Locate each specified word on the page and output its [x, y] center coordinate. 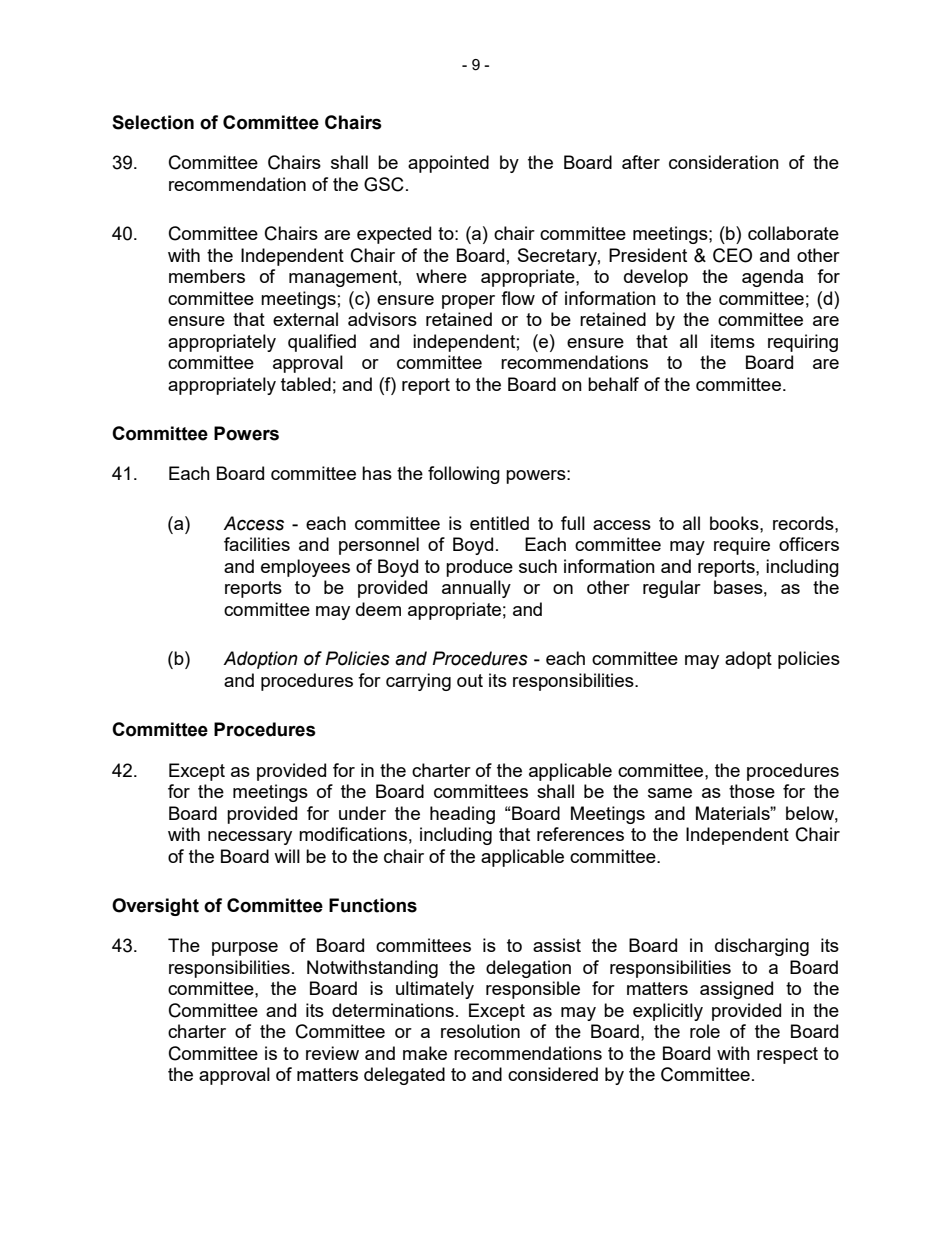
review [332, 1053]
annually [476, 589]
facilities [257, 544]
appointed [448, 164]
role [705, 1031]
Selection [153, 122]
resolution [480, 1031]
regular [672, 589]
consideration [724, 162]
